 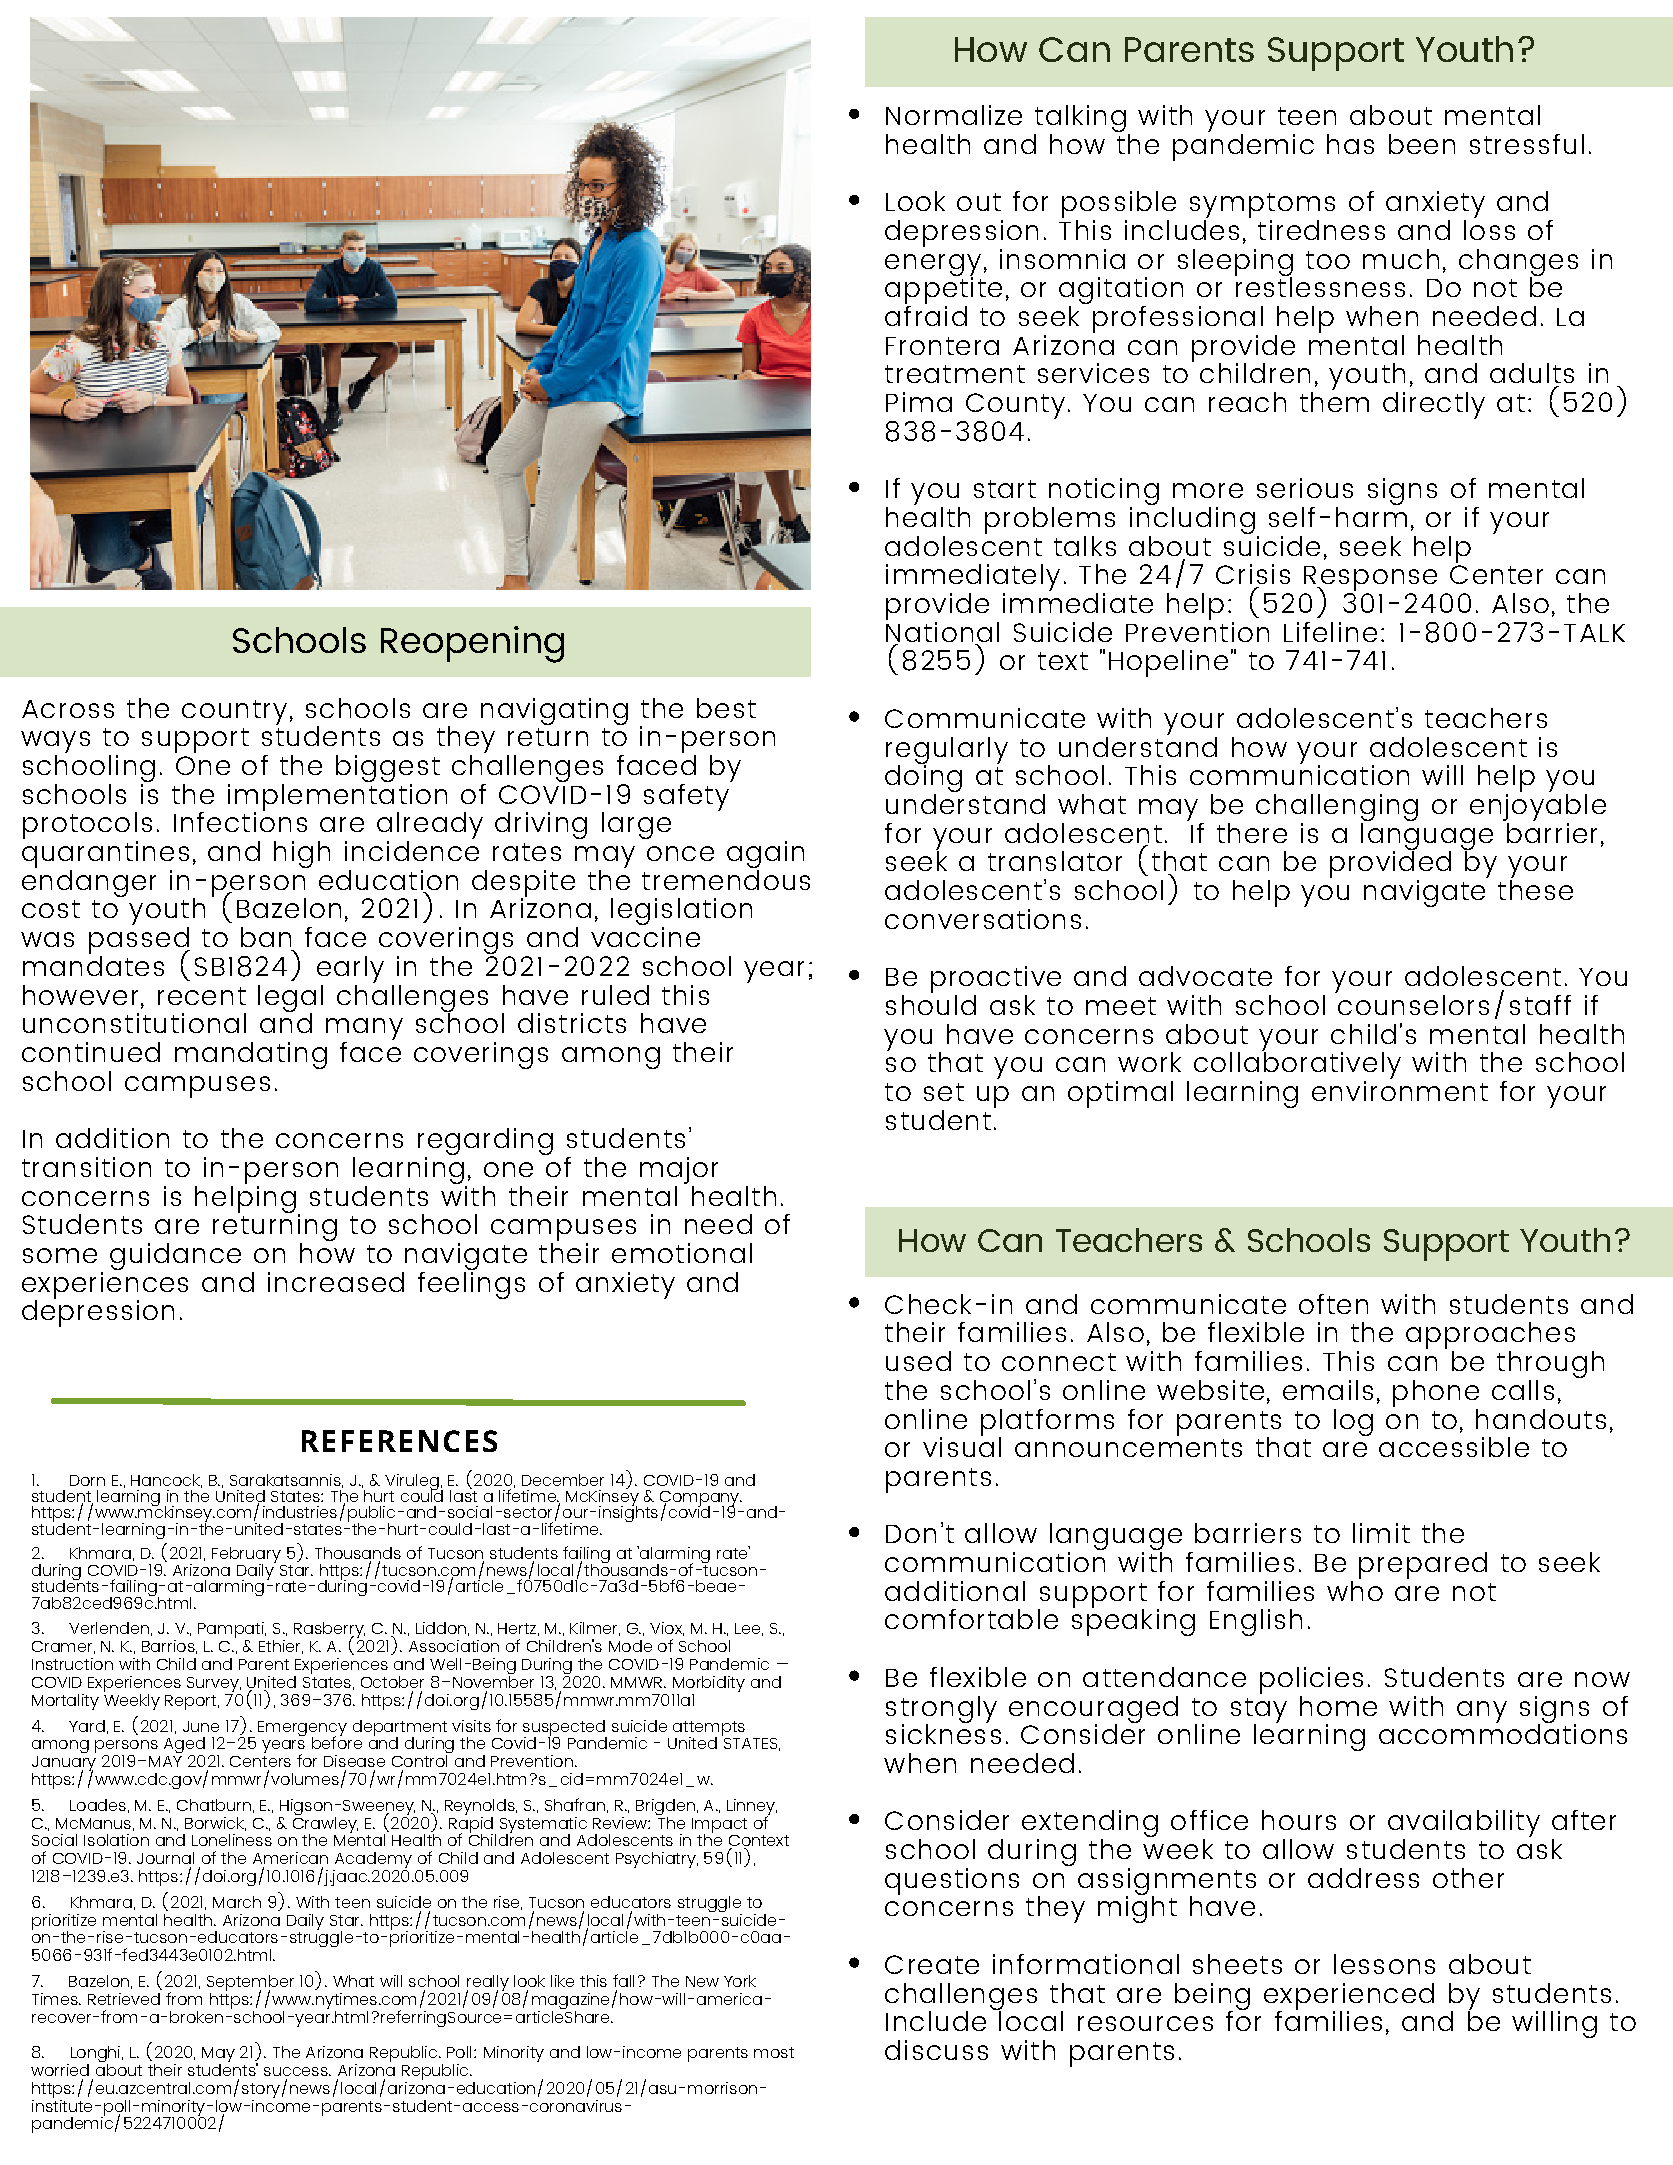 What do you see at coordinates (700, 1500) in the screenshot?
I see `Company` at bounding box center [700, 1500].
